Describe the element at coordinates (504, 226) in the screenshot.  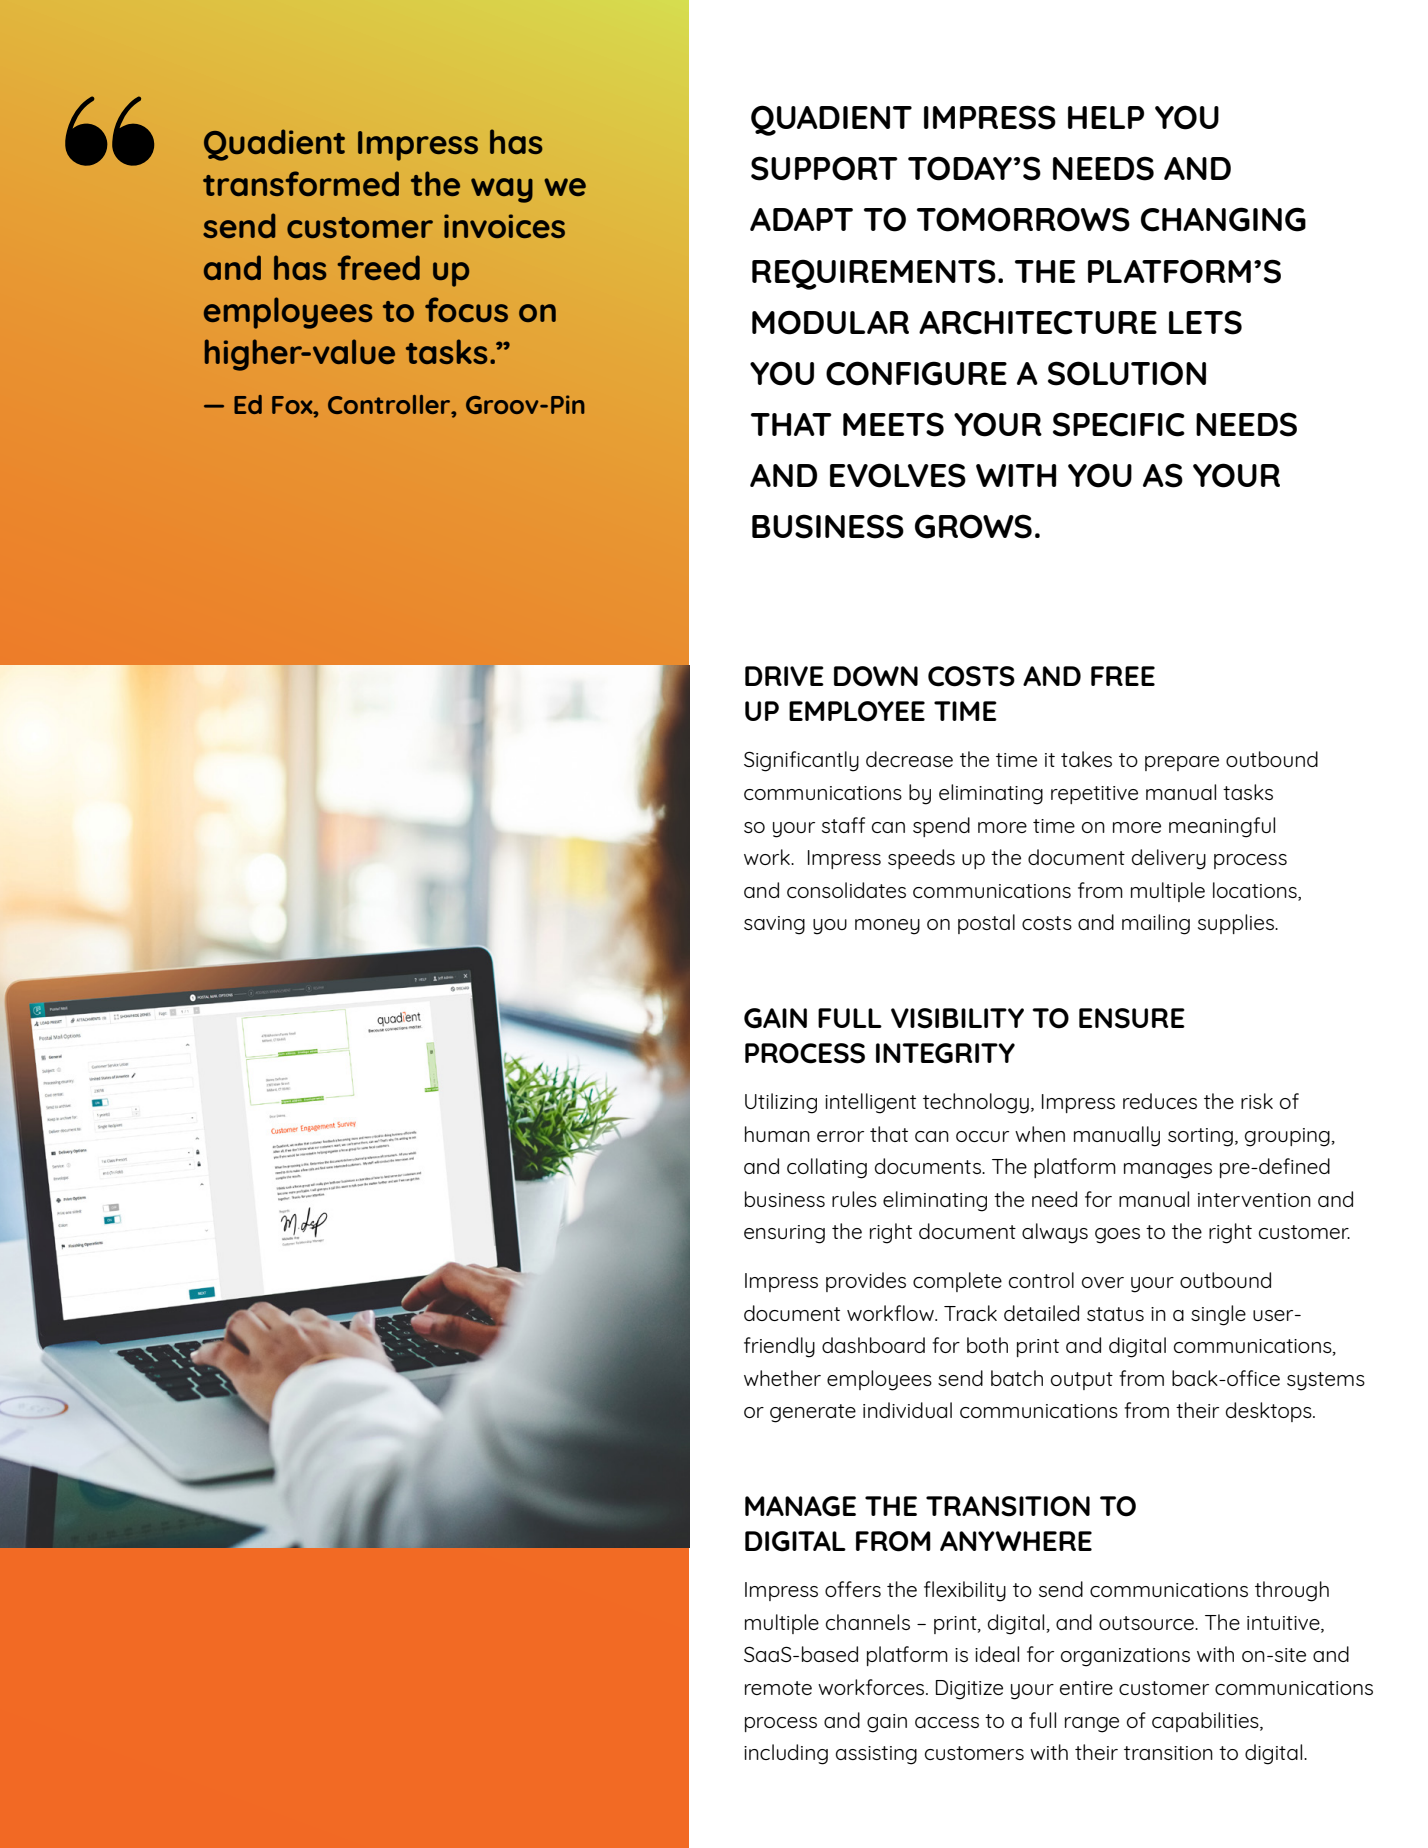
I see `invoices` at that location.
